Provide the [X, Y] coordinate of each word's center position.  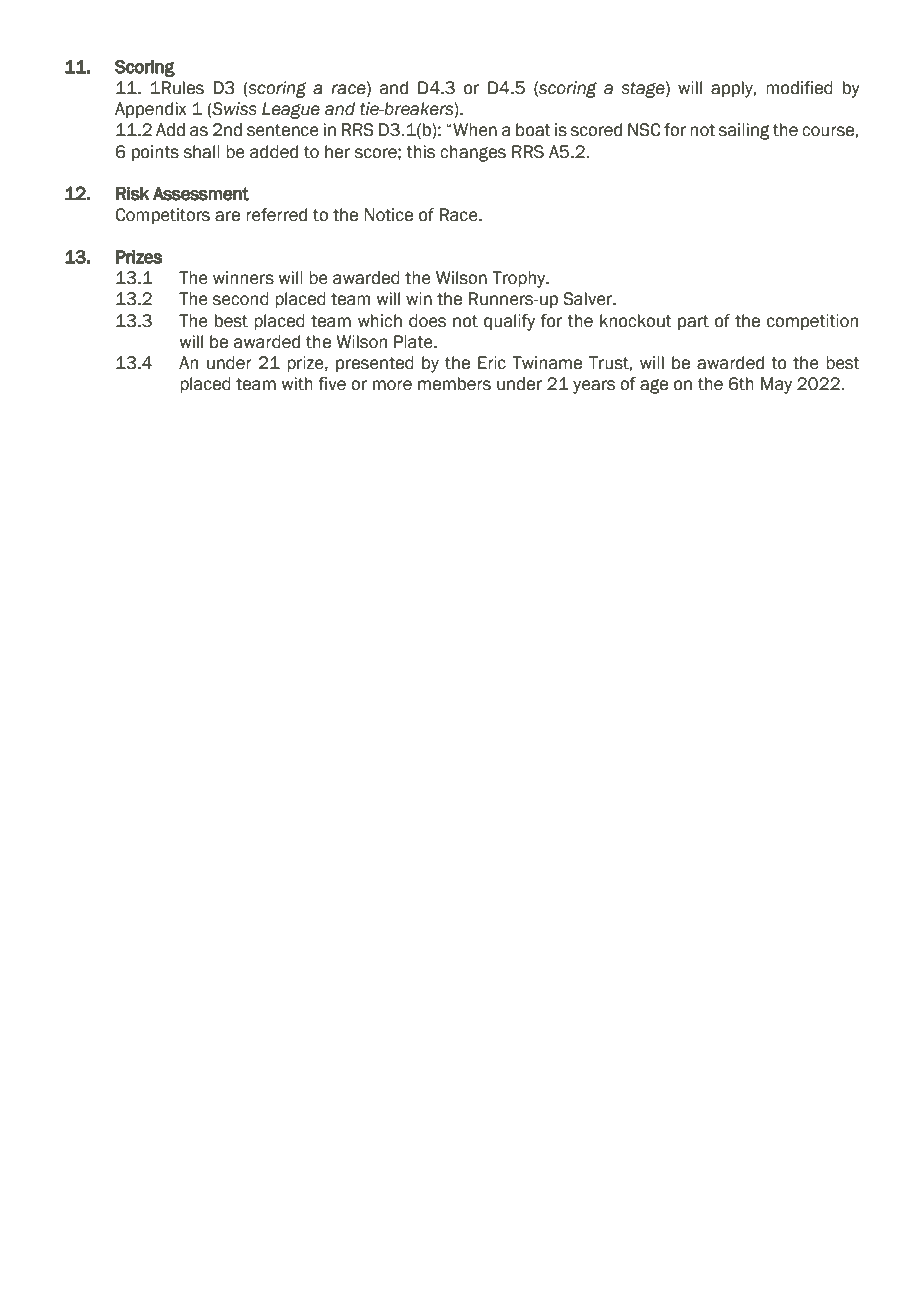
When [474, 130]
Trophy [520, 279]
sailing [744, 131]
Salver [589, 299]
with [297, 384]
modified [799, 88]
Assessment [201, 193]
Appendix [151, 110]
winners [243, 278]
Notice [388, 215]
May [776, 385]
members [454, 384]
